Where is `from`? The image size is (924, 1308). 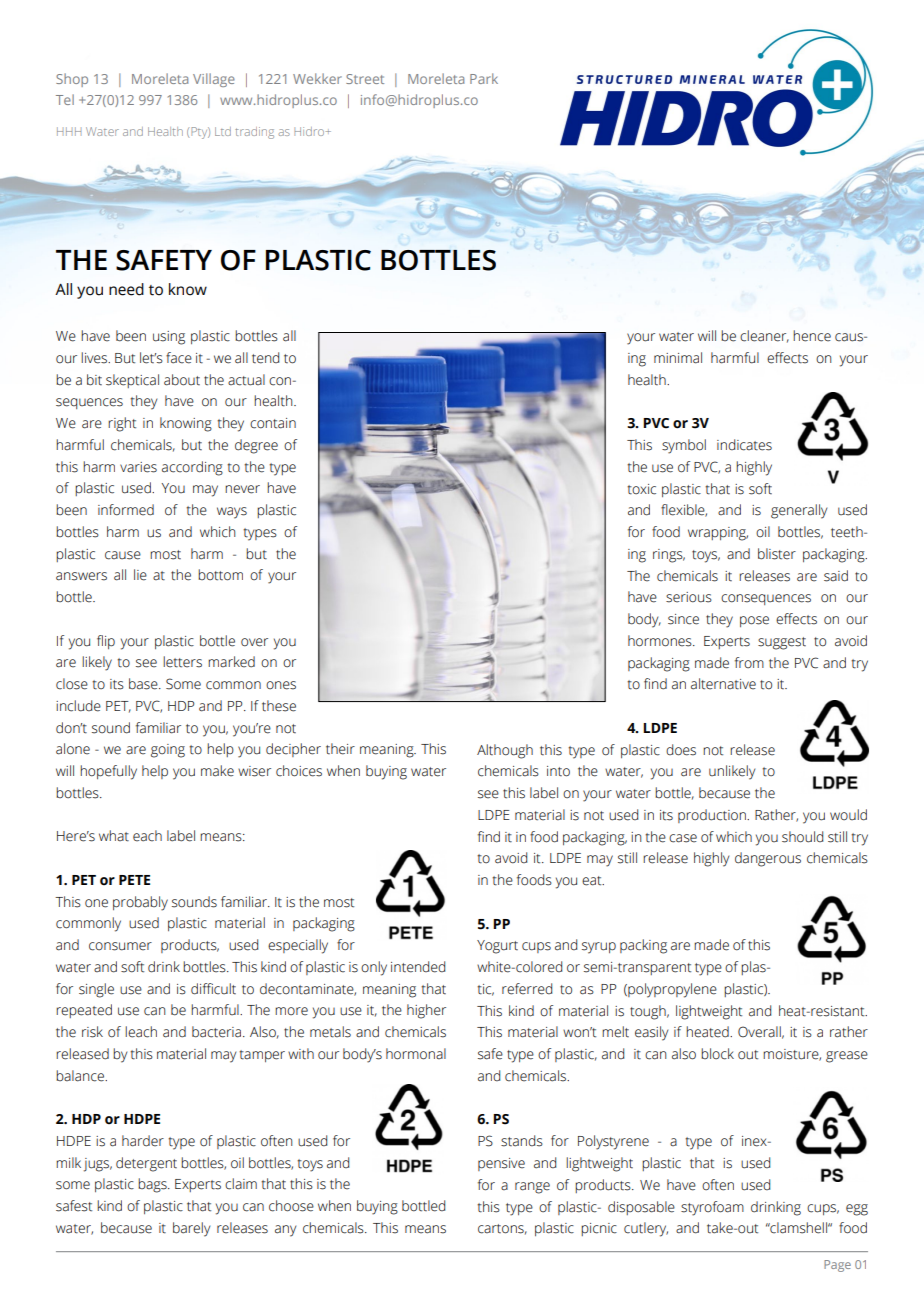
from is located at coordinates (749, 662).
